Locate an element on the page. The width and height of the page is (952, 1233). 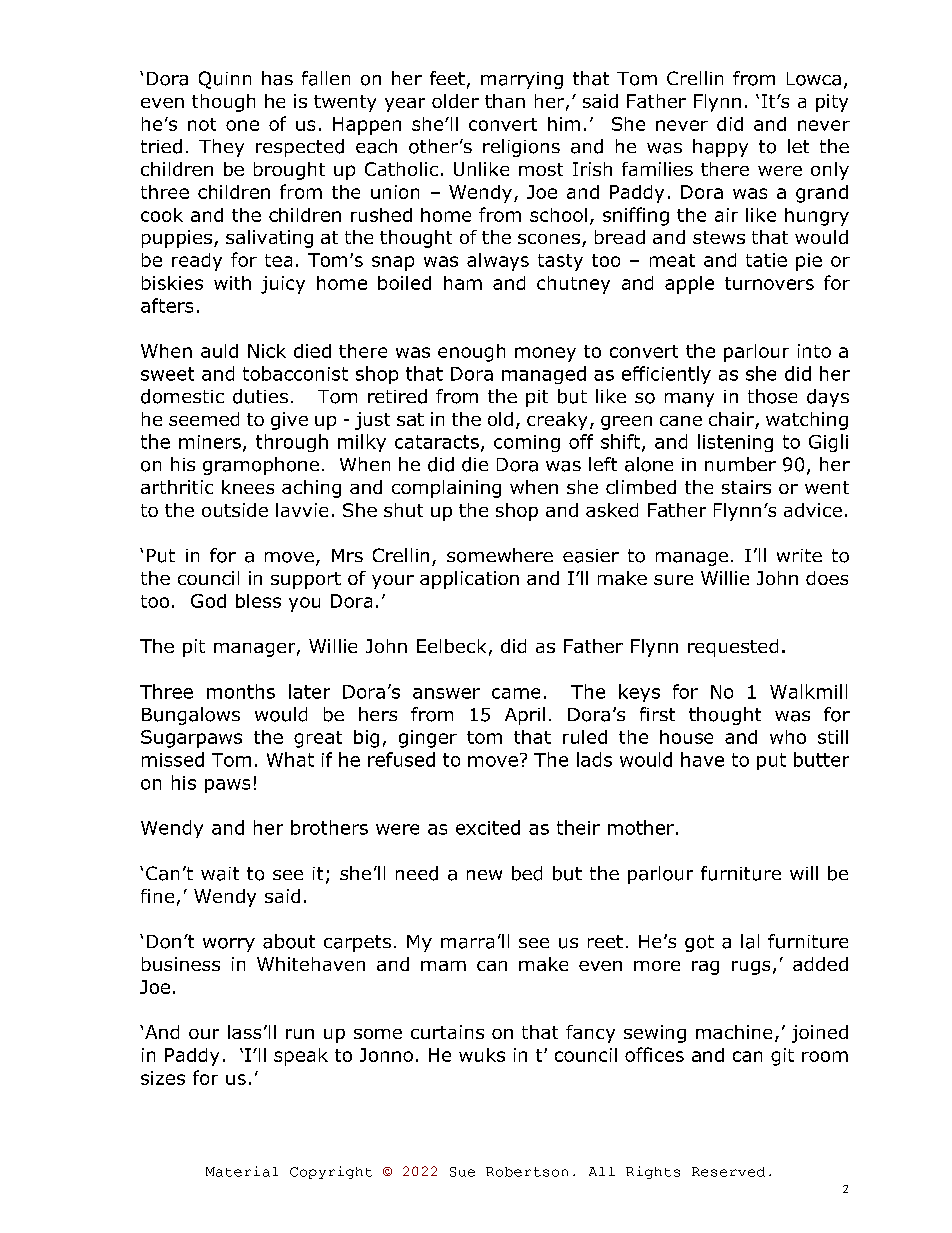
gramophone is located at coordinates (261, 466).
